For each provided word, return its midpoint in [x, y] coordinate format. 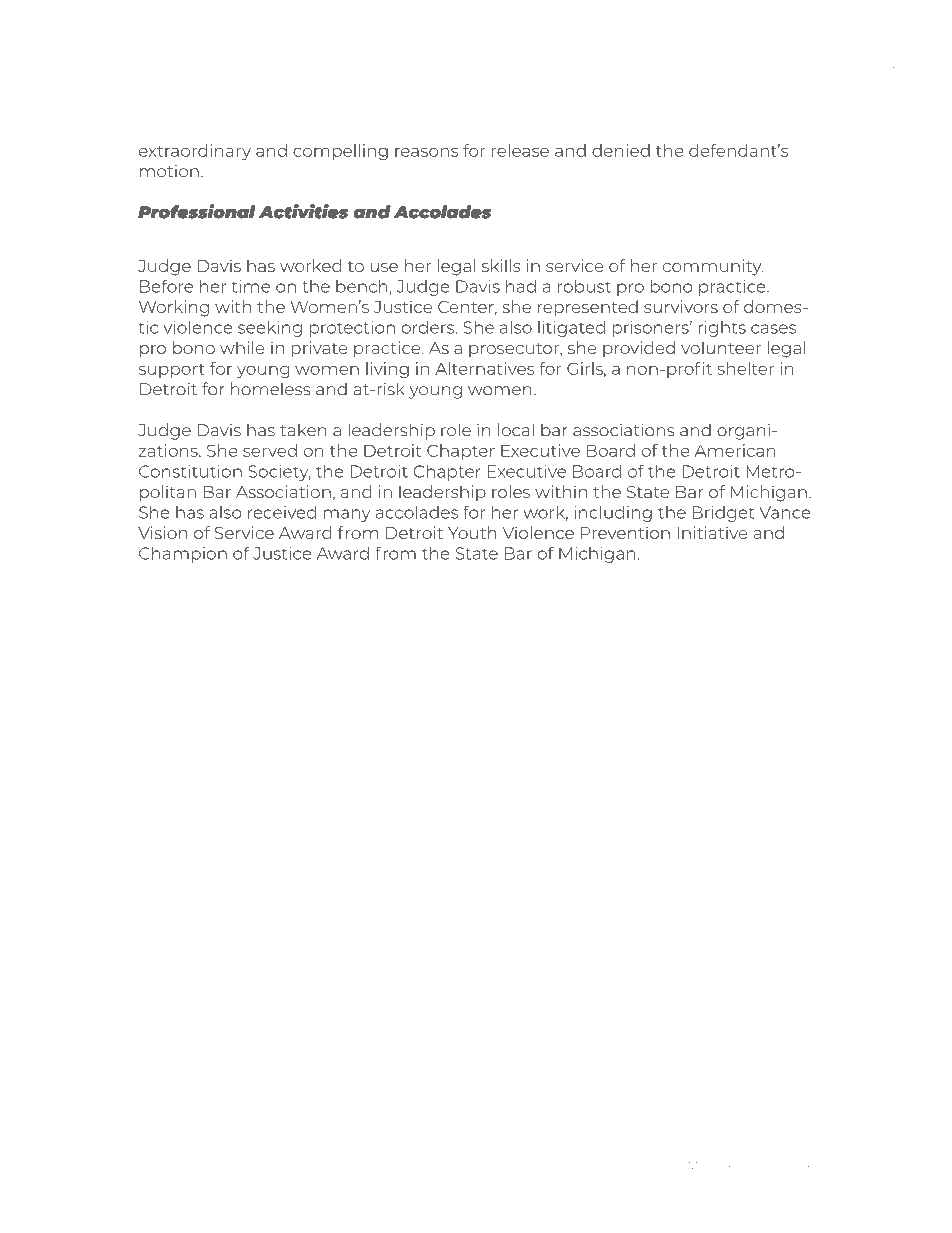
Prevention [625, 532]
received [282, 512]
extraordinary [195, 152]
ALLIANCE [689, 1167]
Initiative [713, 532]
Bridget [724, 514]
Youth [472, 532]
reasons [426, 152]
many [347, 515]
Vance [785, 512]
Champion [183, 555]
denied [621, 150]
